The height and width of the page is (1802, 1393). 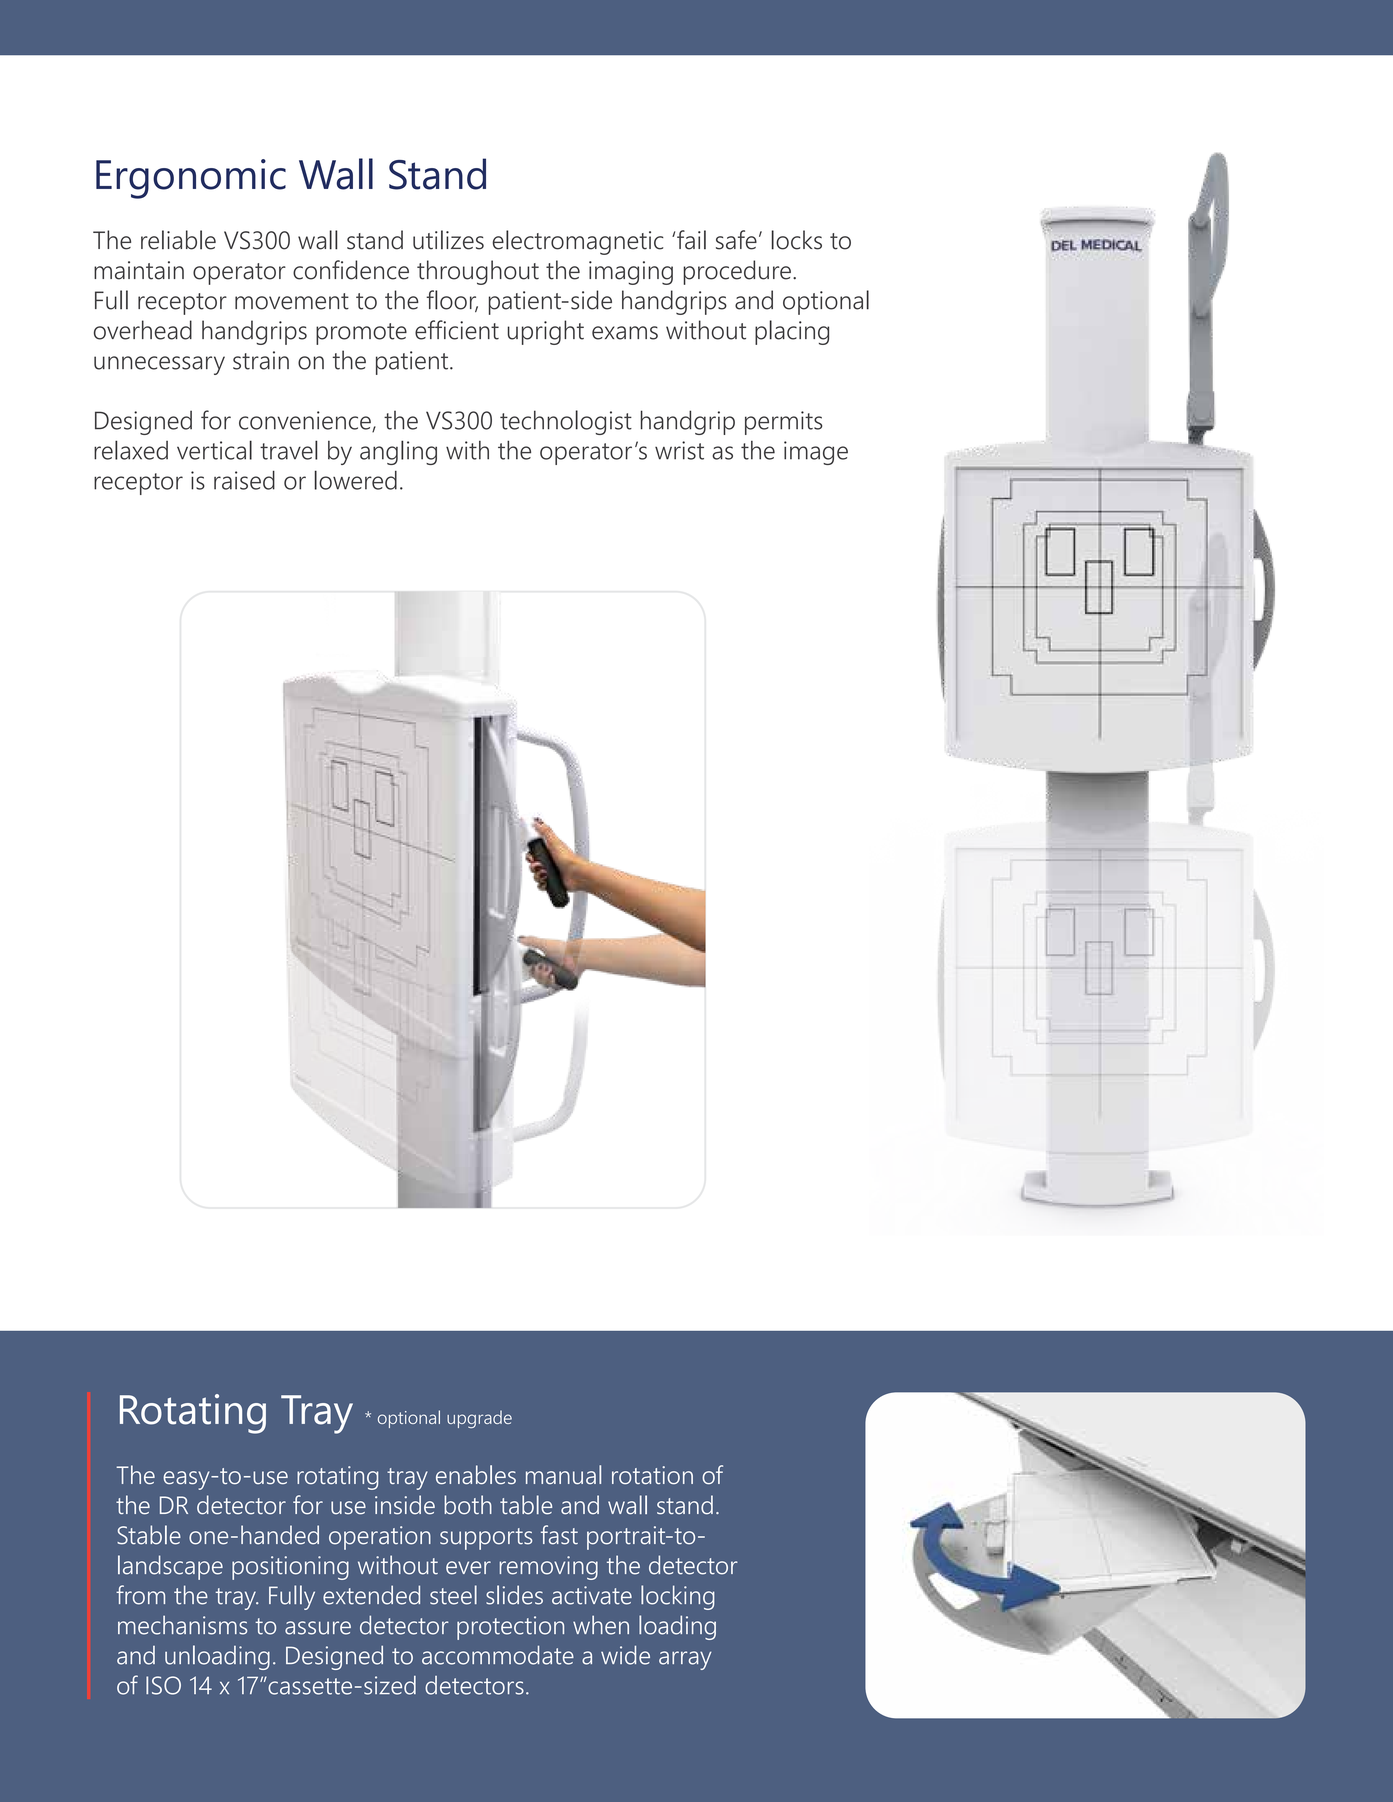 I want to click on raised, so click(x=244, y=480).
